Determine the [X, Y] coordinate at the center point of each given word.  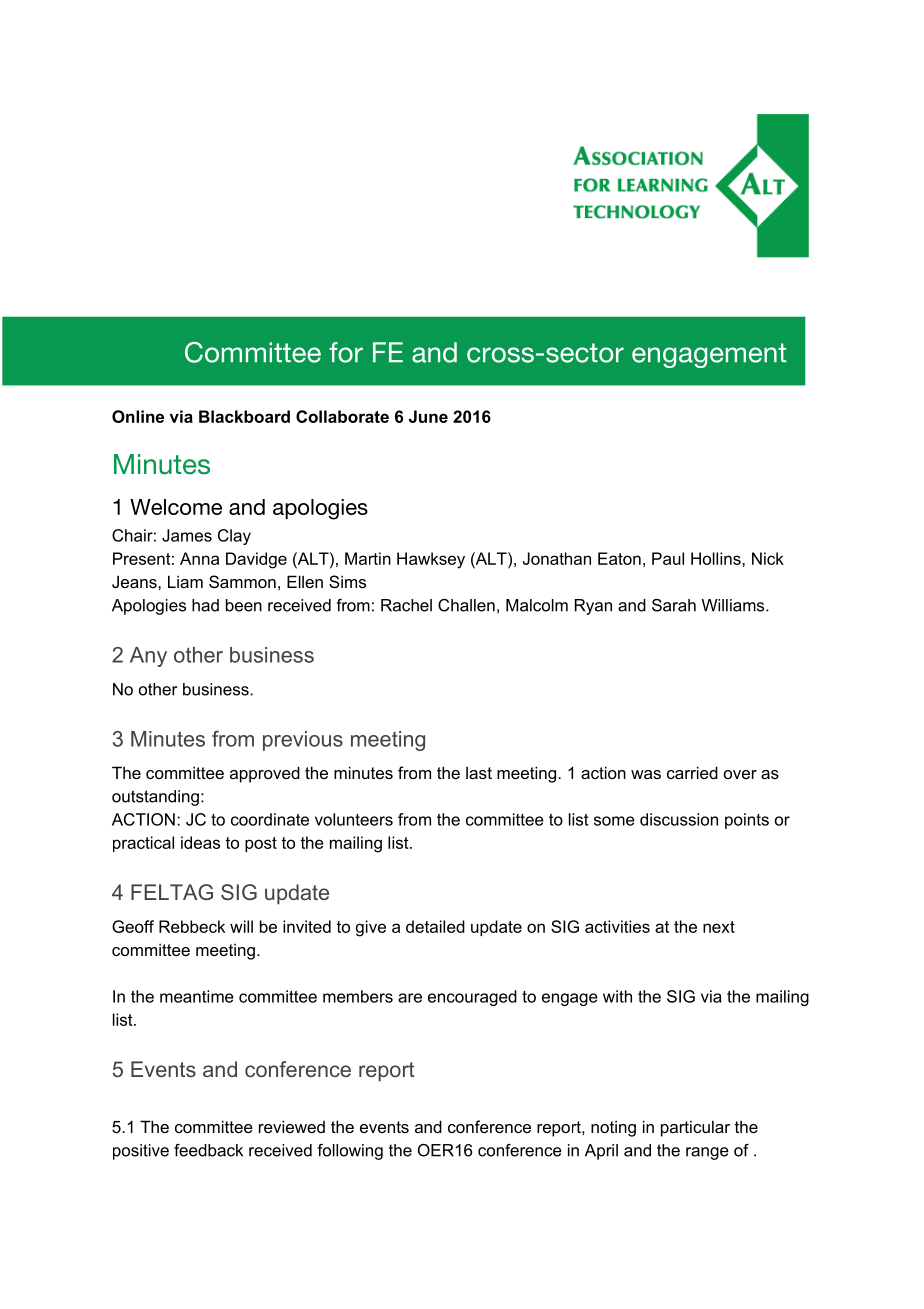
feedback [208, 1150]
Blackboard [244, 416]
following [350, 1152]
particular [695, 1128]
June [428, 416]
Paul [668, 558]
